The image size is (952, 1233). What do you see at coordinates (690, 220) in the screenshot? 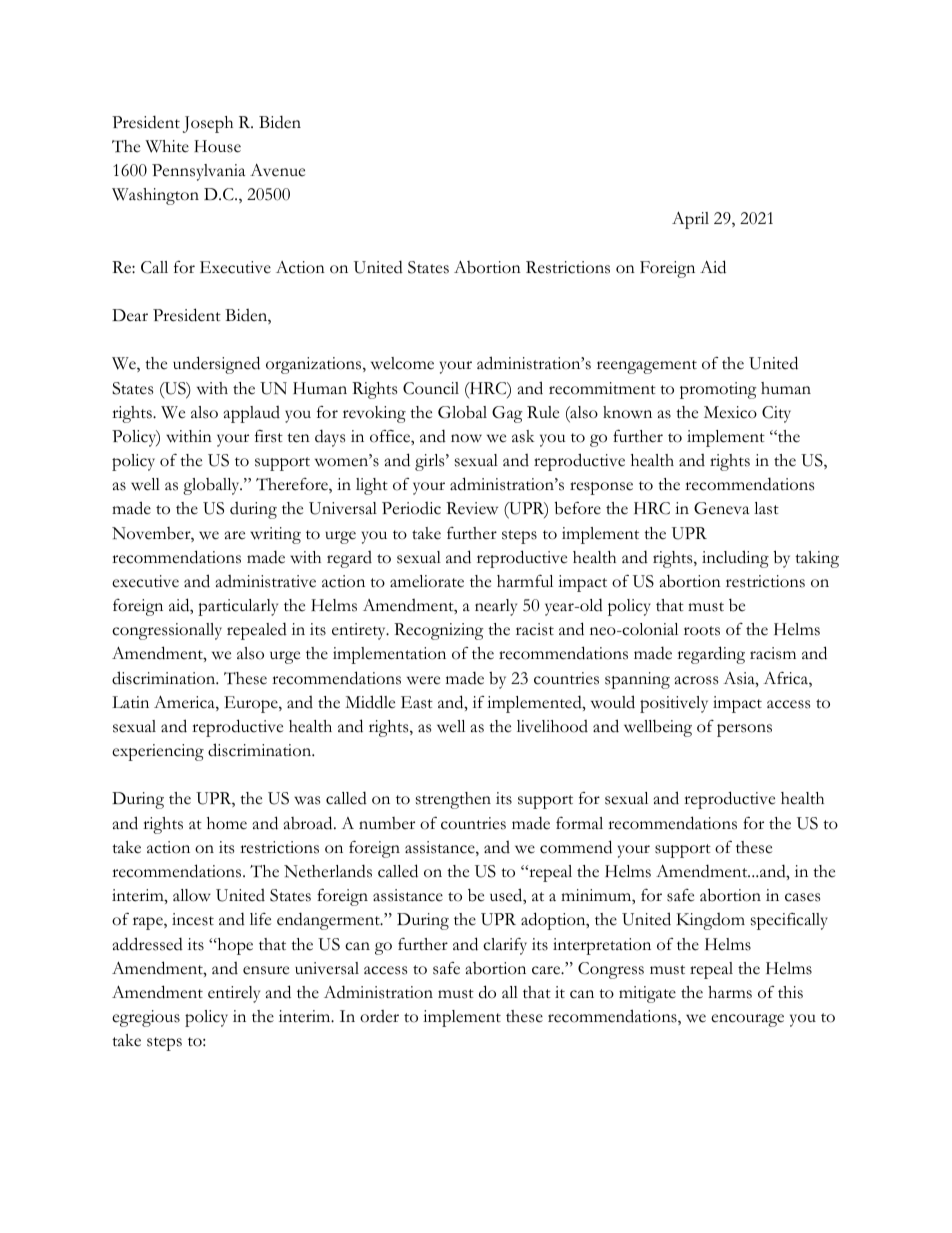
I see `April` at bounding box center [690, 220].
